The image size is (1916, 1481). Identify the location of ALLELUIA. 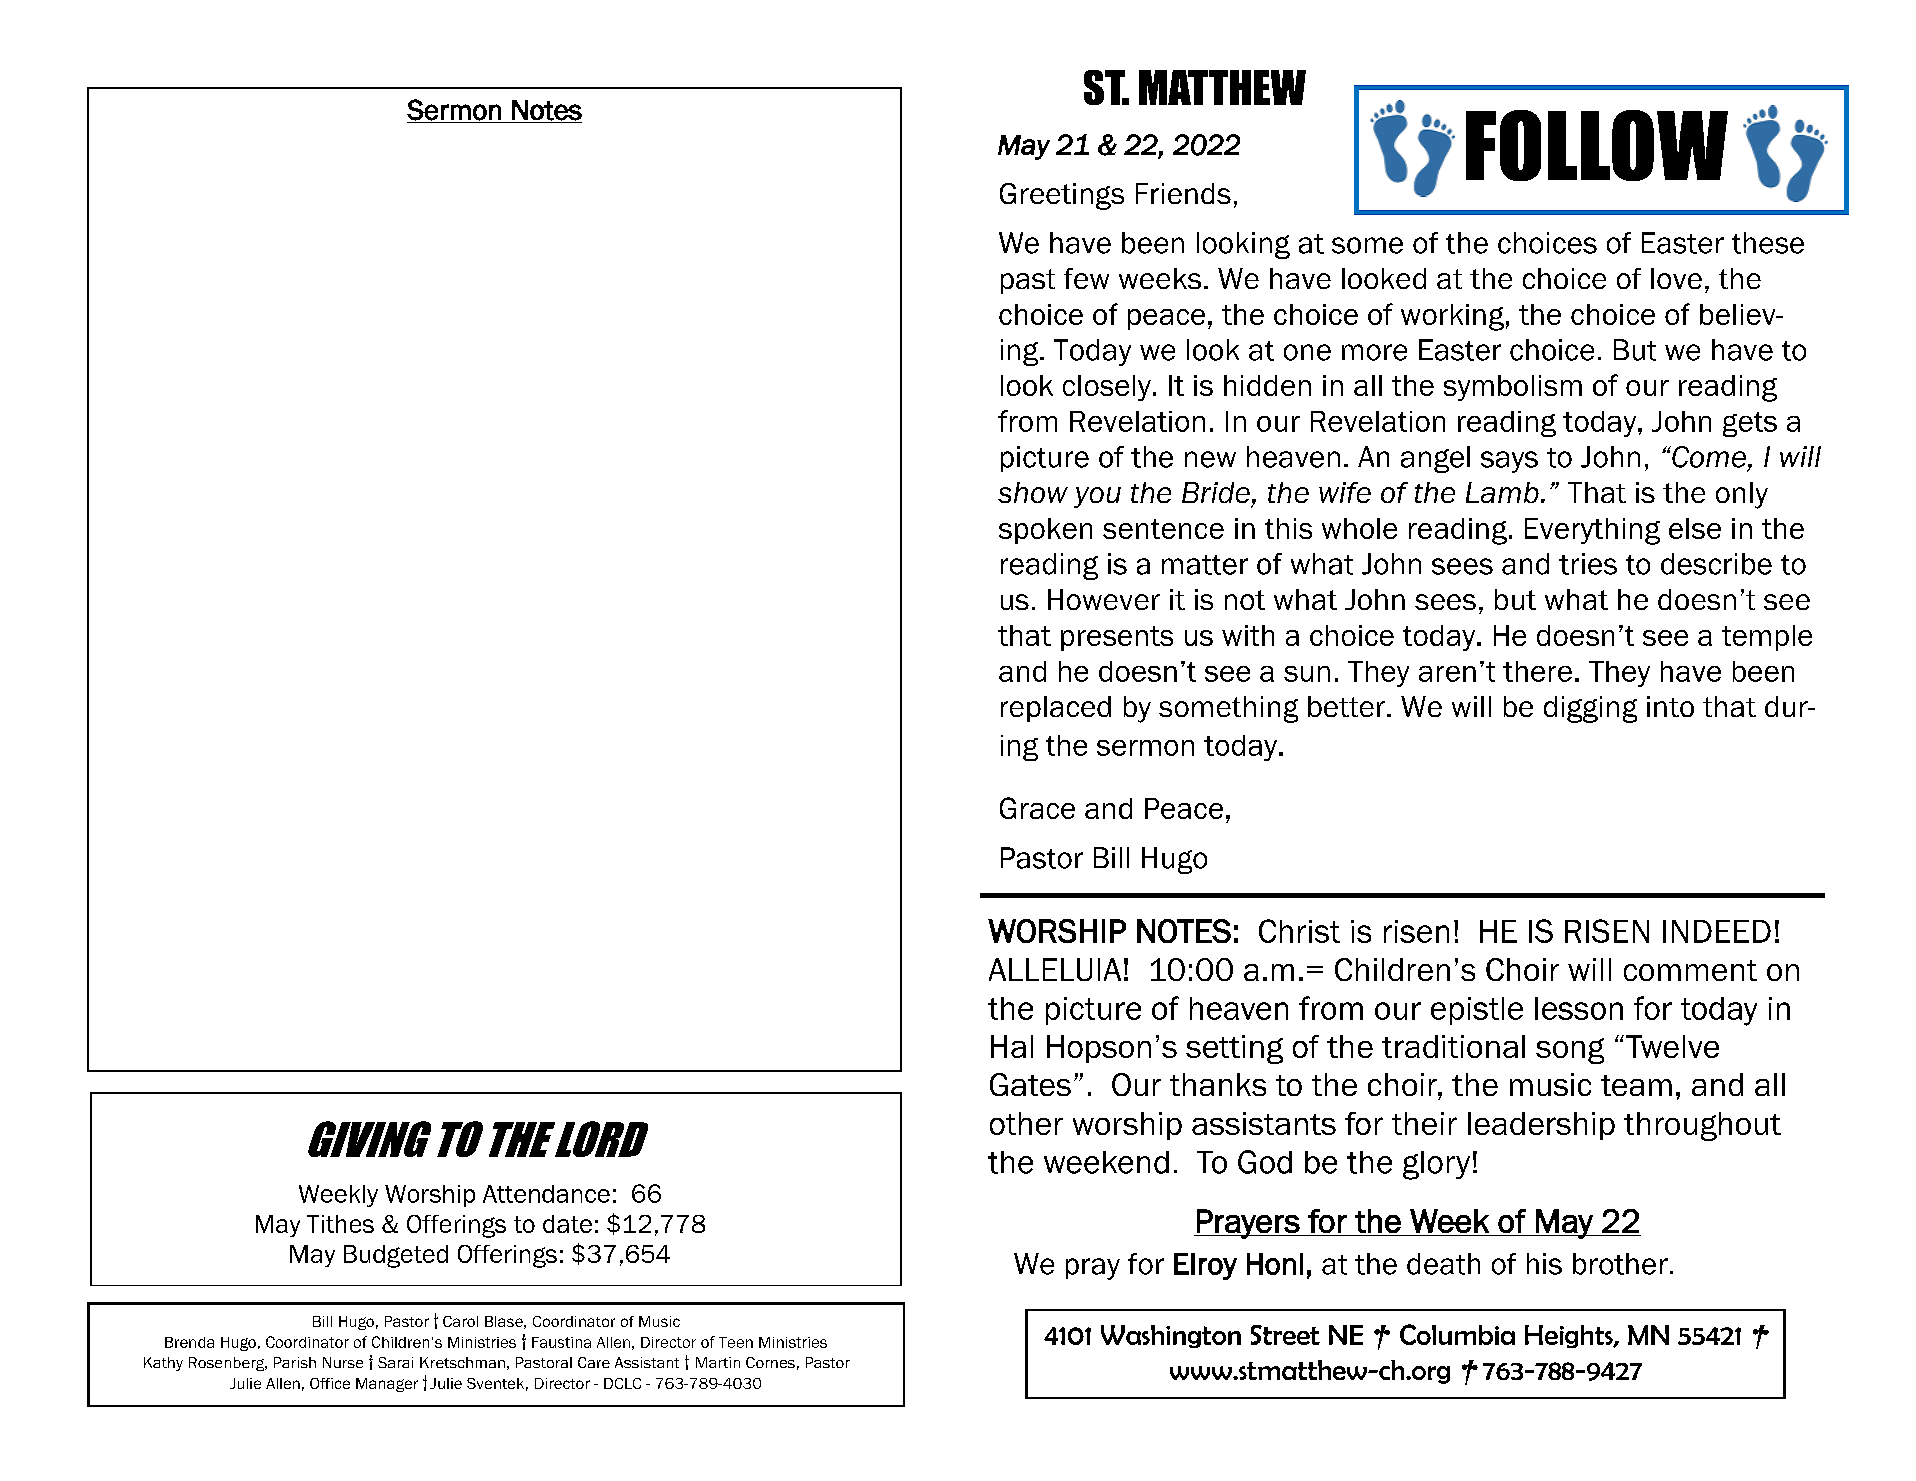
(1055, 969).
